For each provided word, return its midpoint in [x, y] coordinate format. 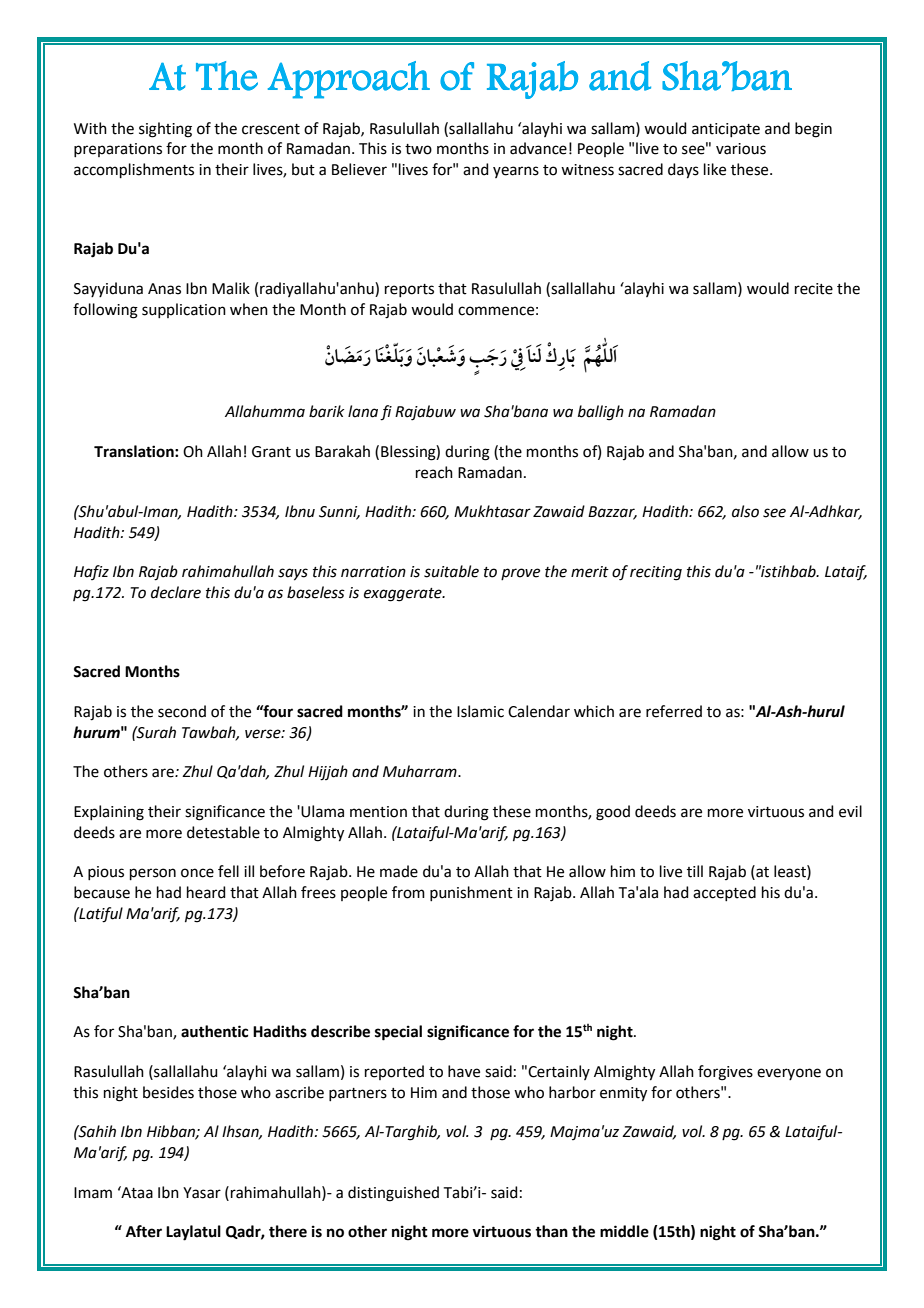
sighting [165, 130]
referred [674, 711]
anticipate [726, 130]
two [418, 149]
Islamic [480, 711]
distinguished [393, 1194]
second [182, 711]
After [144, 1231]
